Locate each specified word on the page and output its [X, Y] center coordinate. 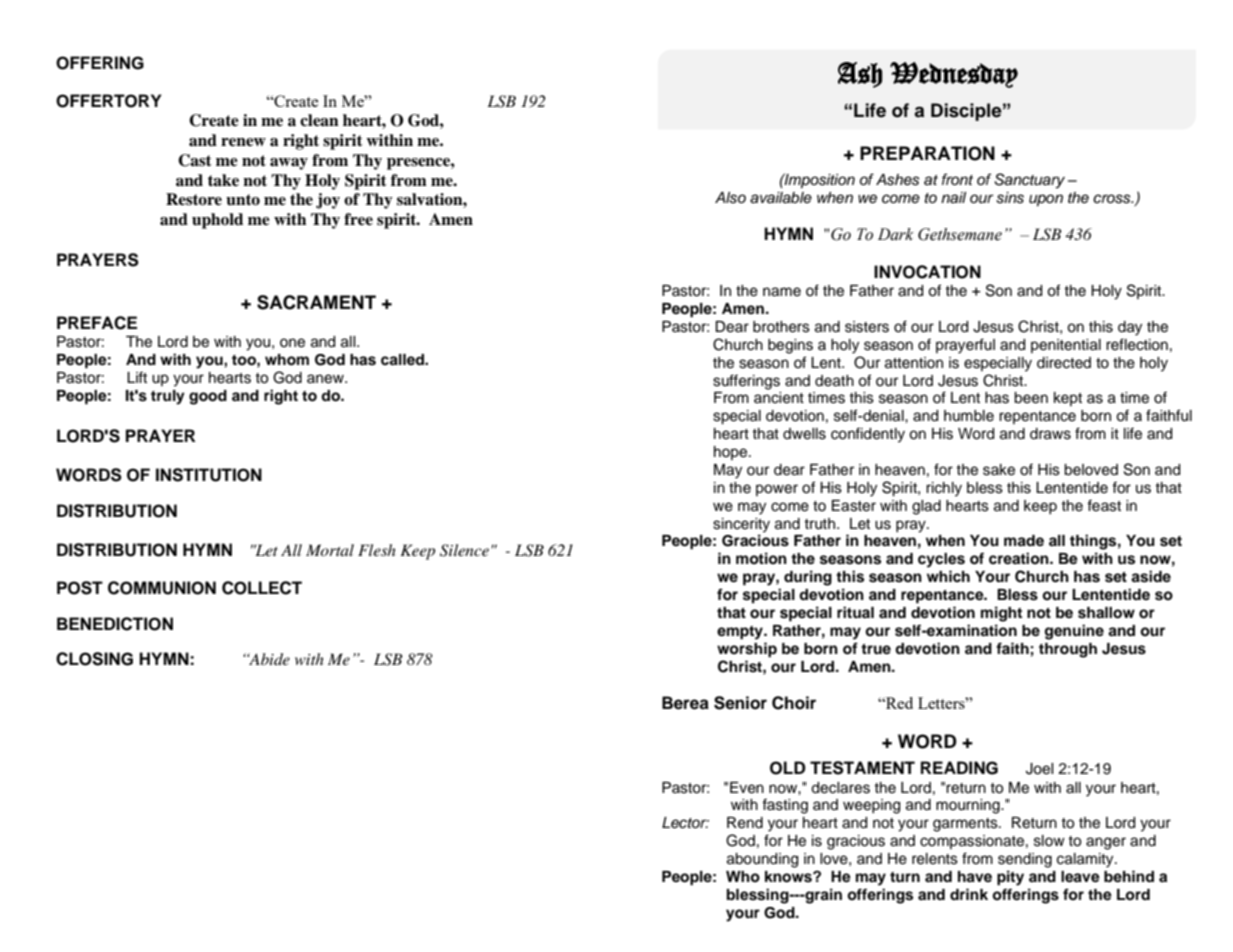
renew [243, 142]
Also [730, 198]
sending [1025, 860]
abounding [762, 860]
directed [1064, 363]
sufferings [746, 382]
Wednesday [954, 75]
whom [287, 360]
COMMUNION [162, 588]
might [1001, 614]
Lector [685, 823]
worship [747, 650]
